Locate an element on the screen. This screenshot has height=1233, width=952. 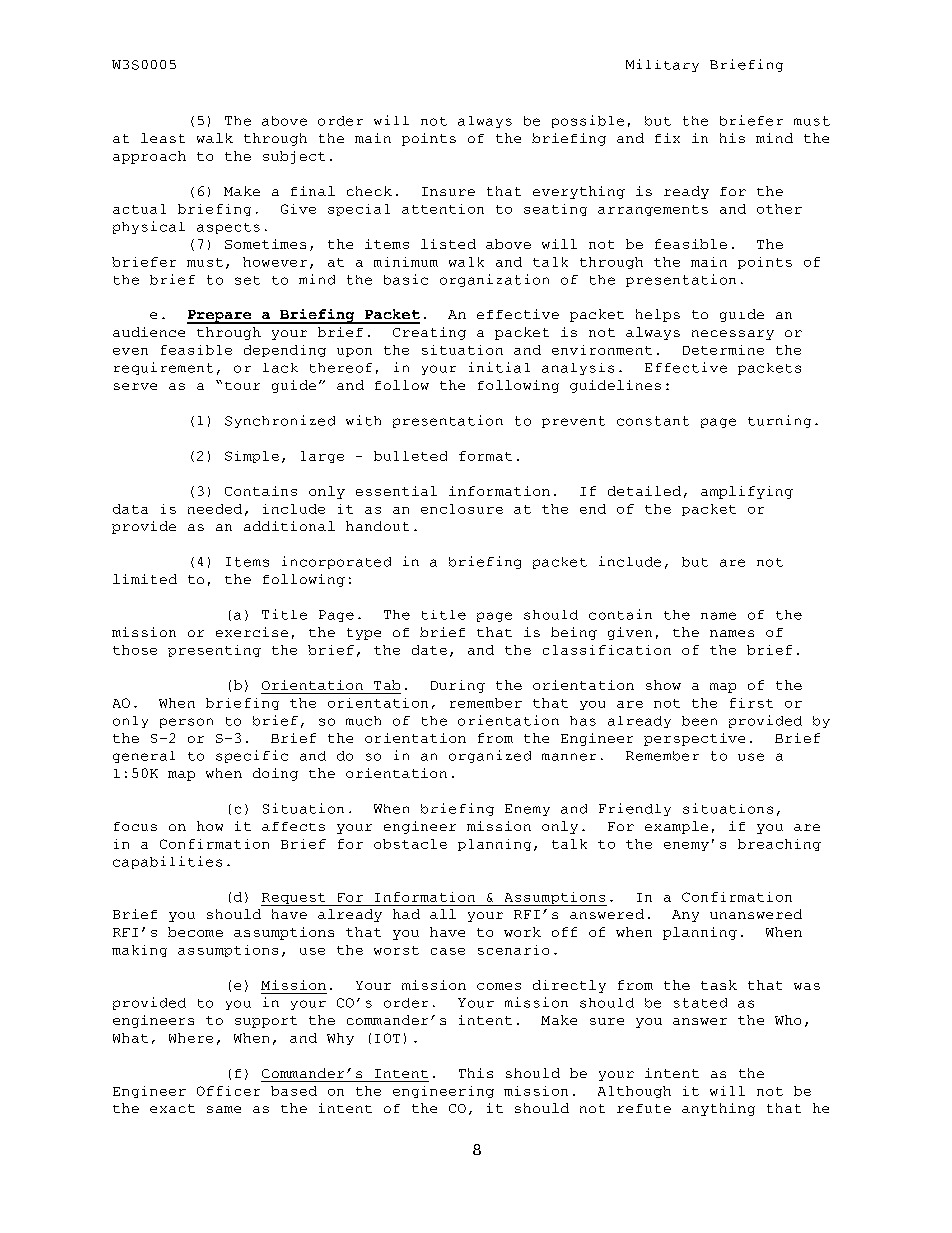
date is located at coordinates (429, 650).
